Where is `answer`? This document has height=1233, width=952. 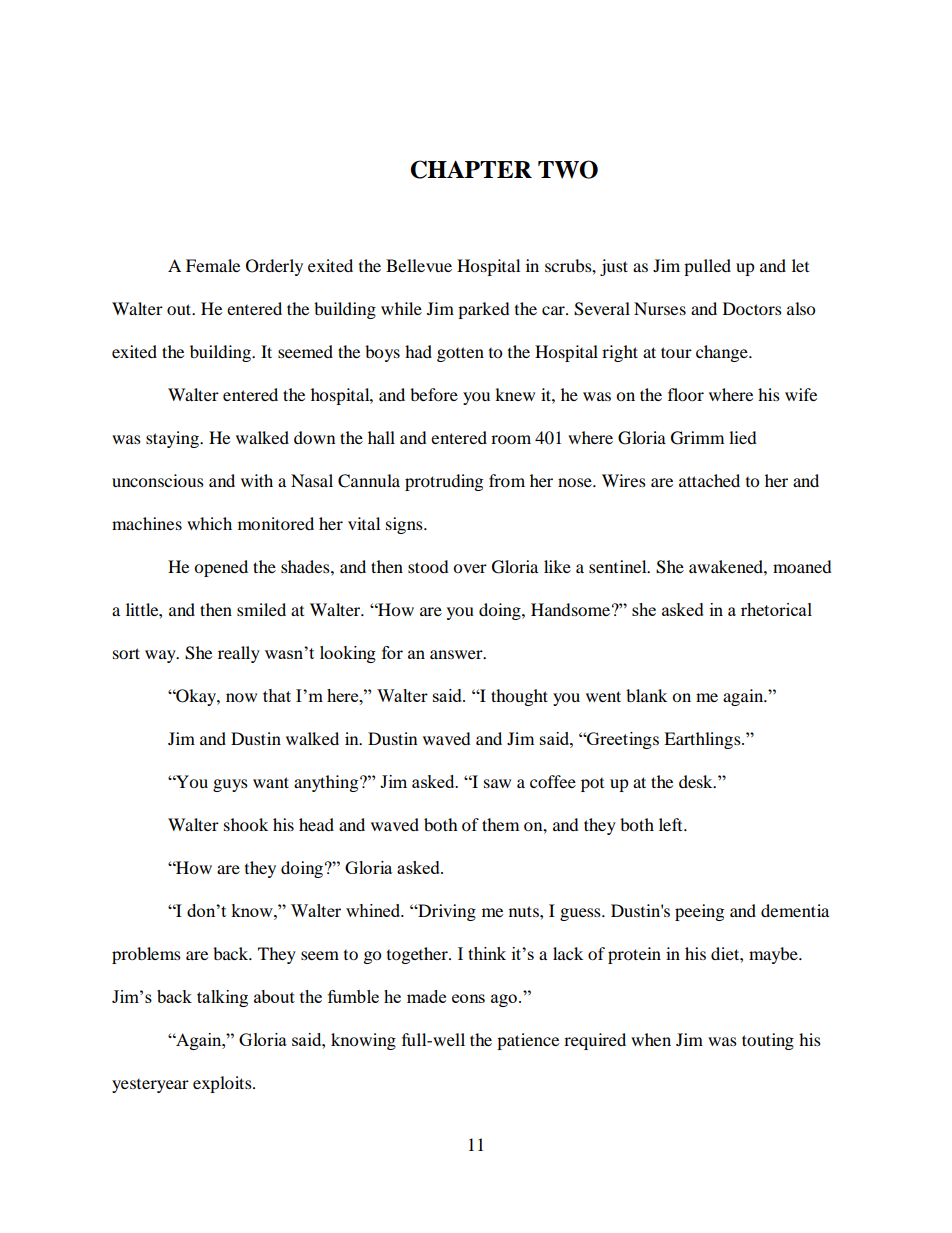
answer is located at coordinates (457, 654).
